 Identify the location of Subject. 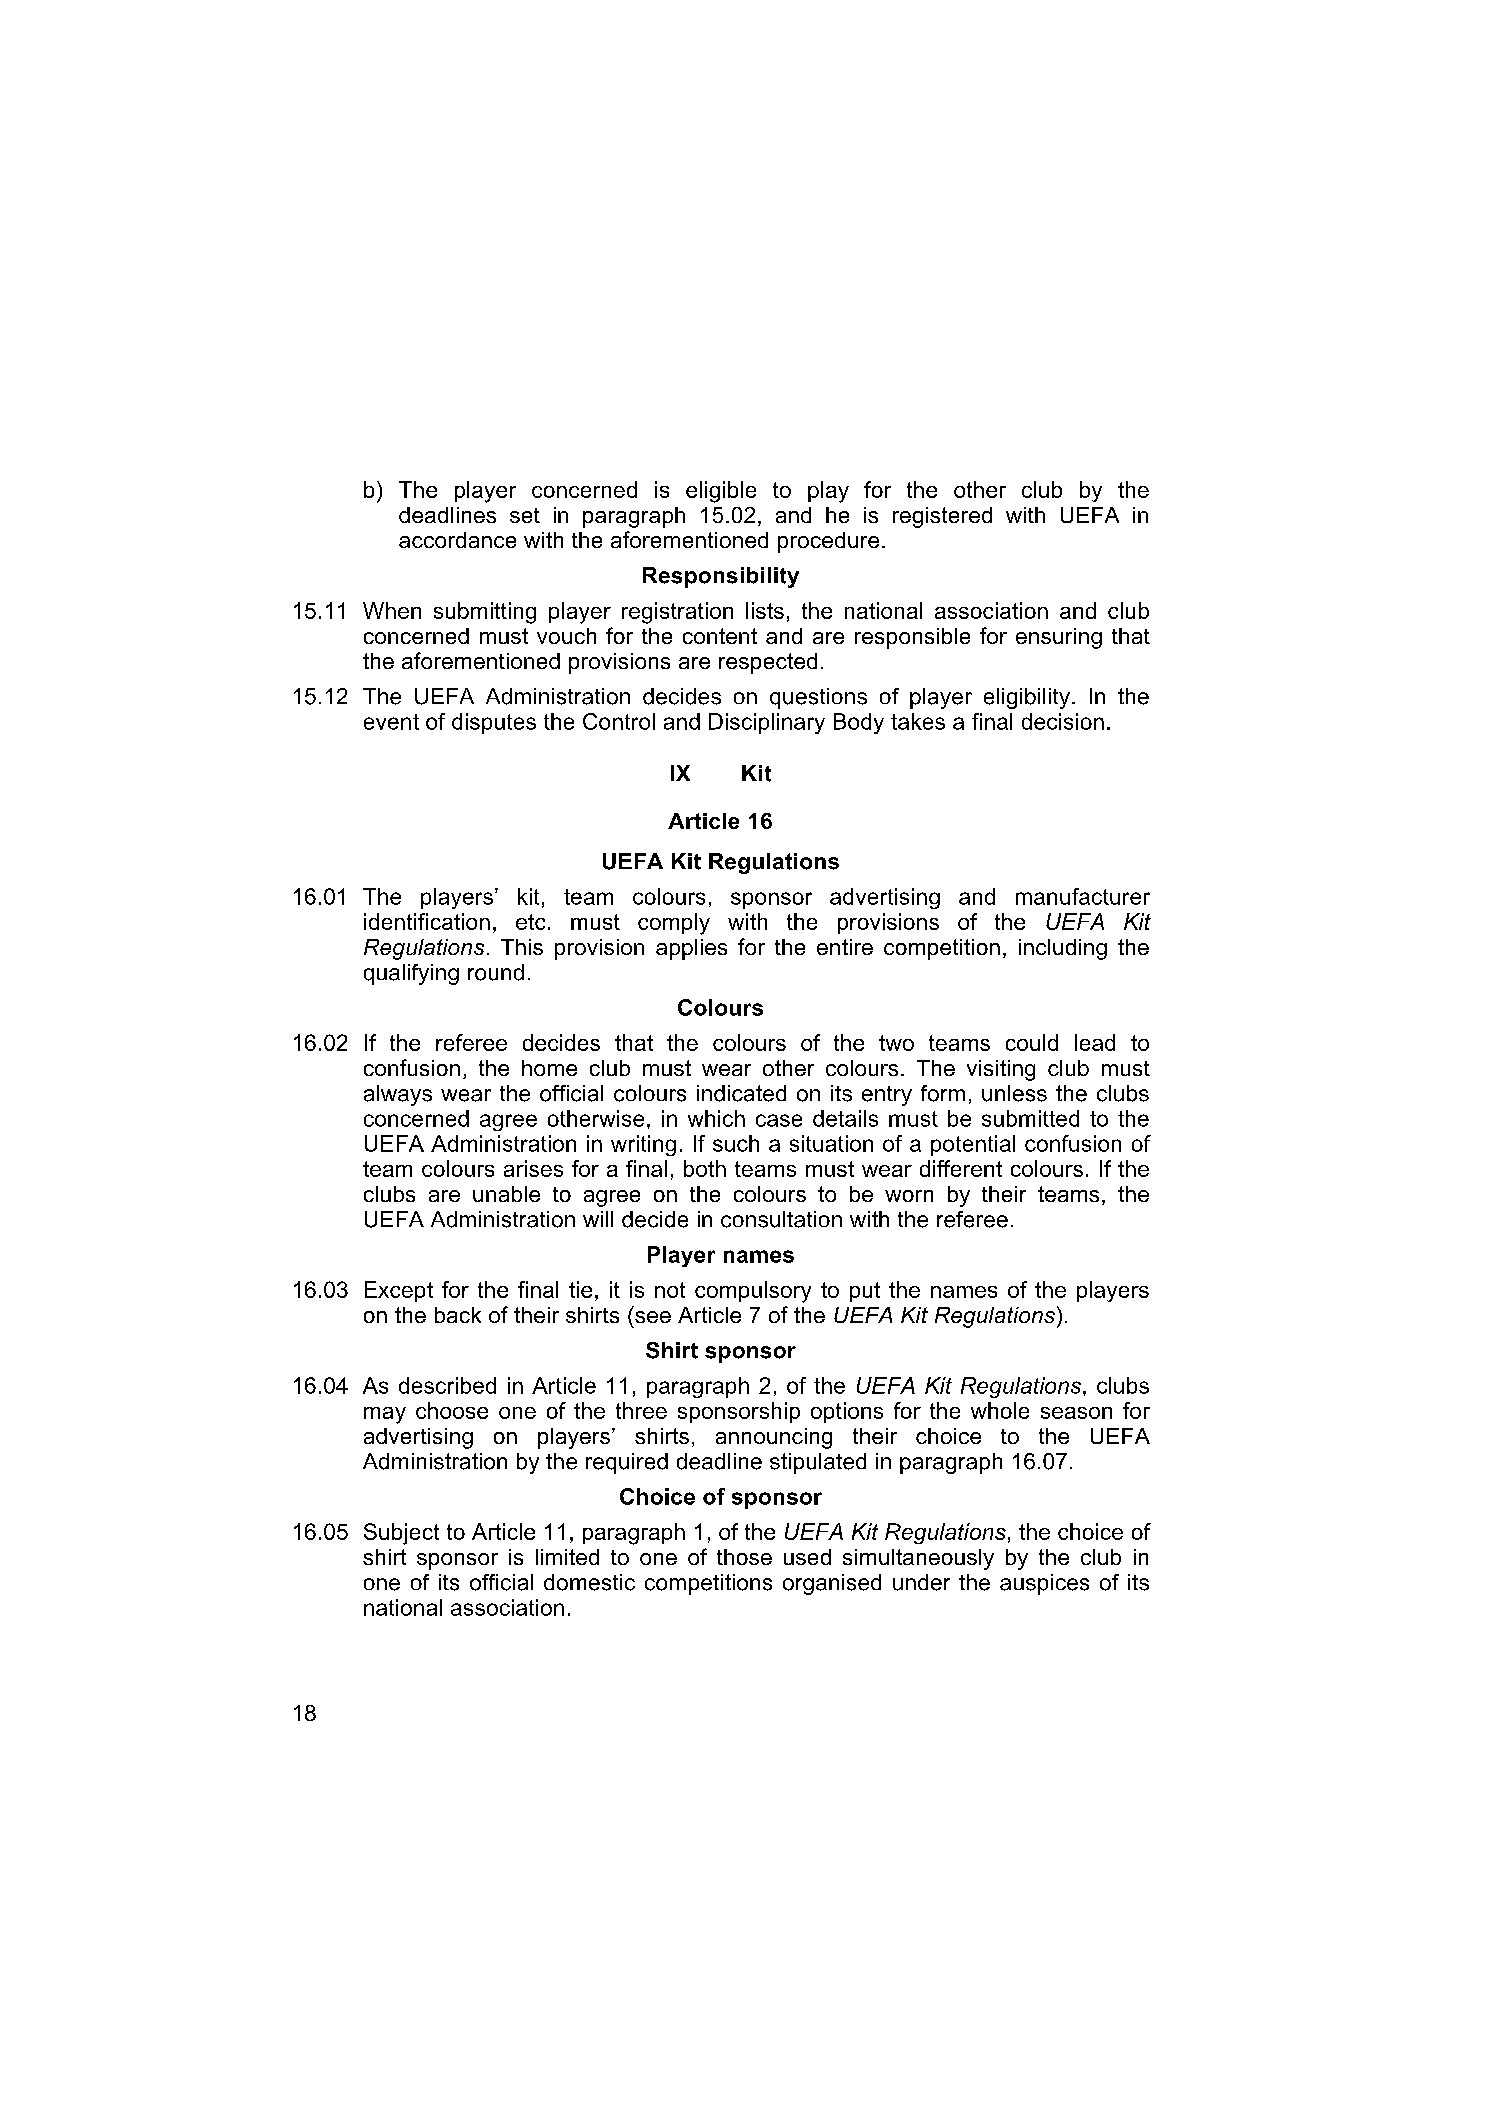
(401, 1534).
